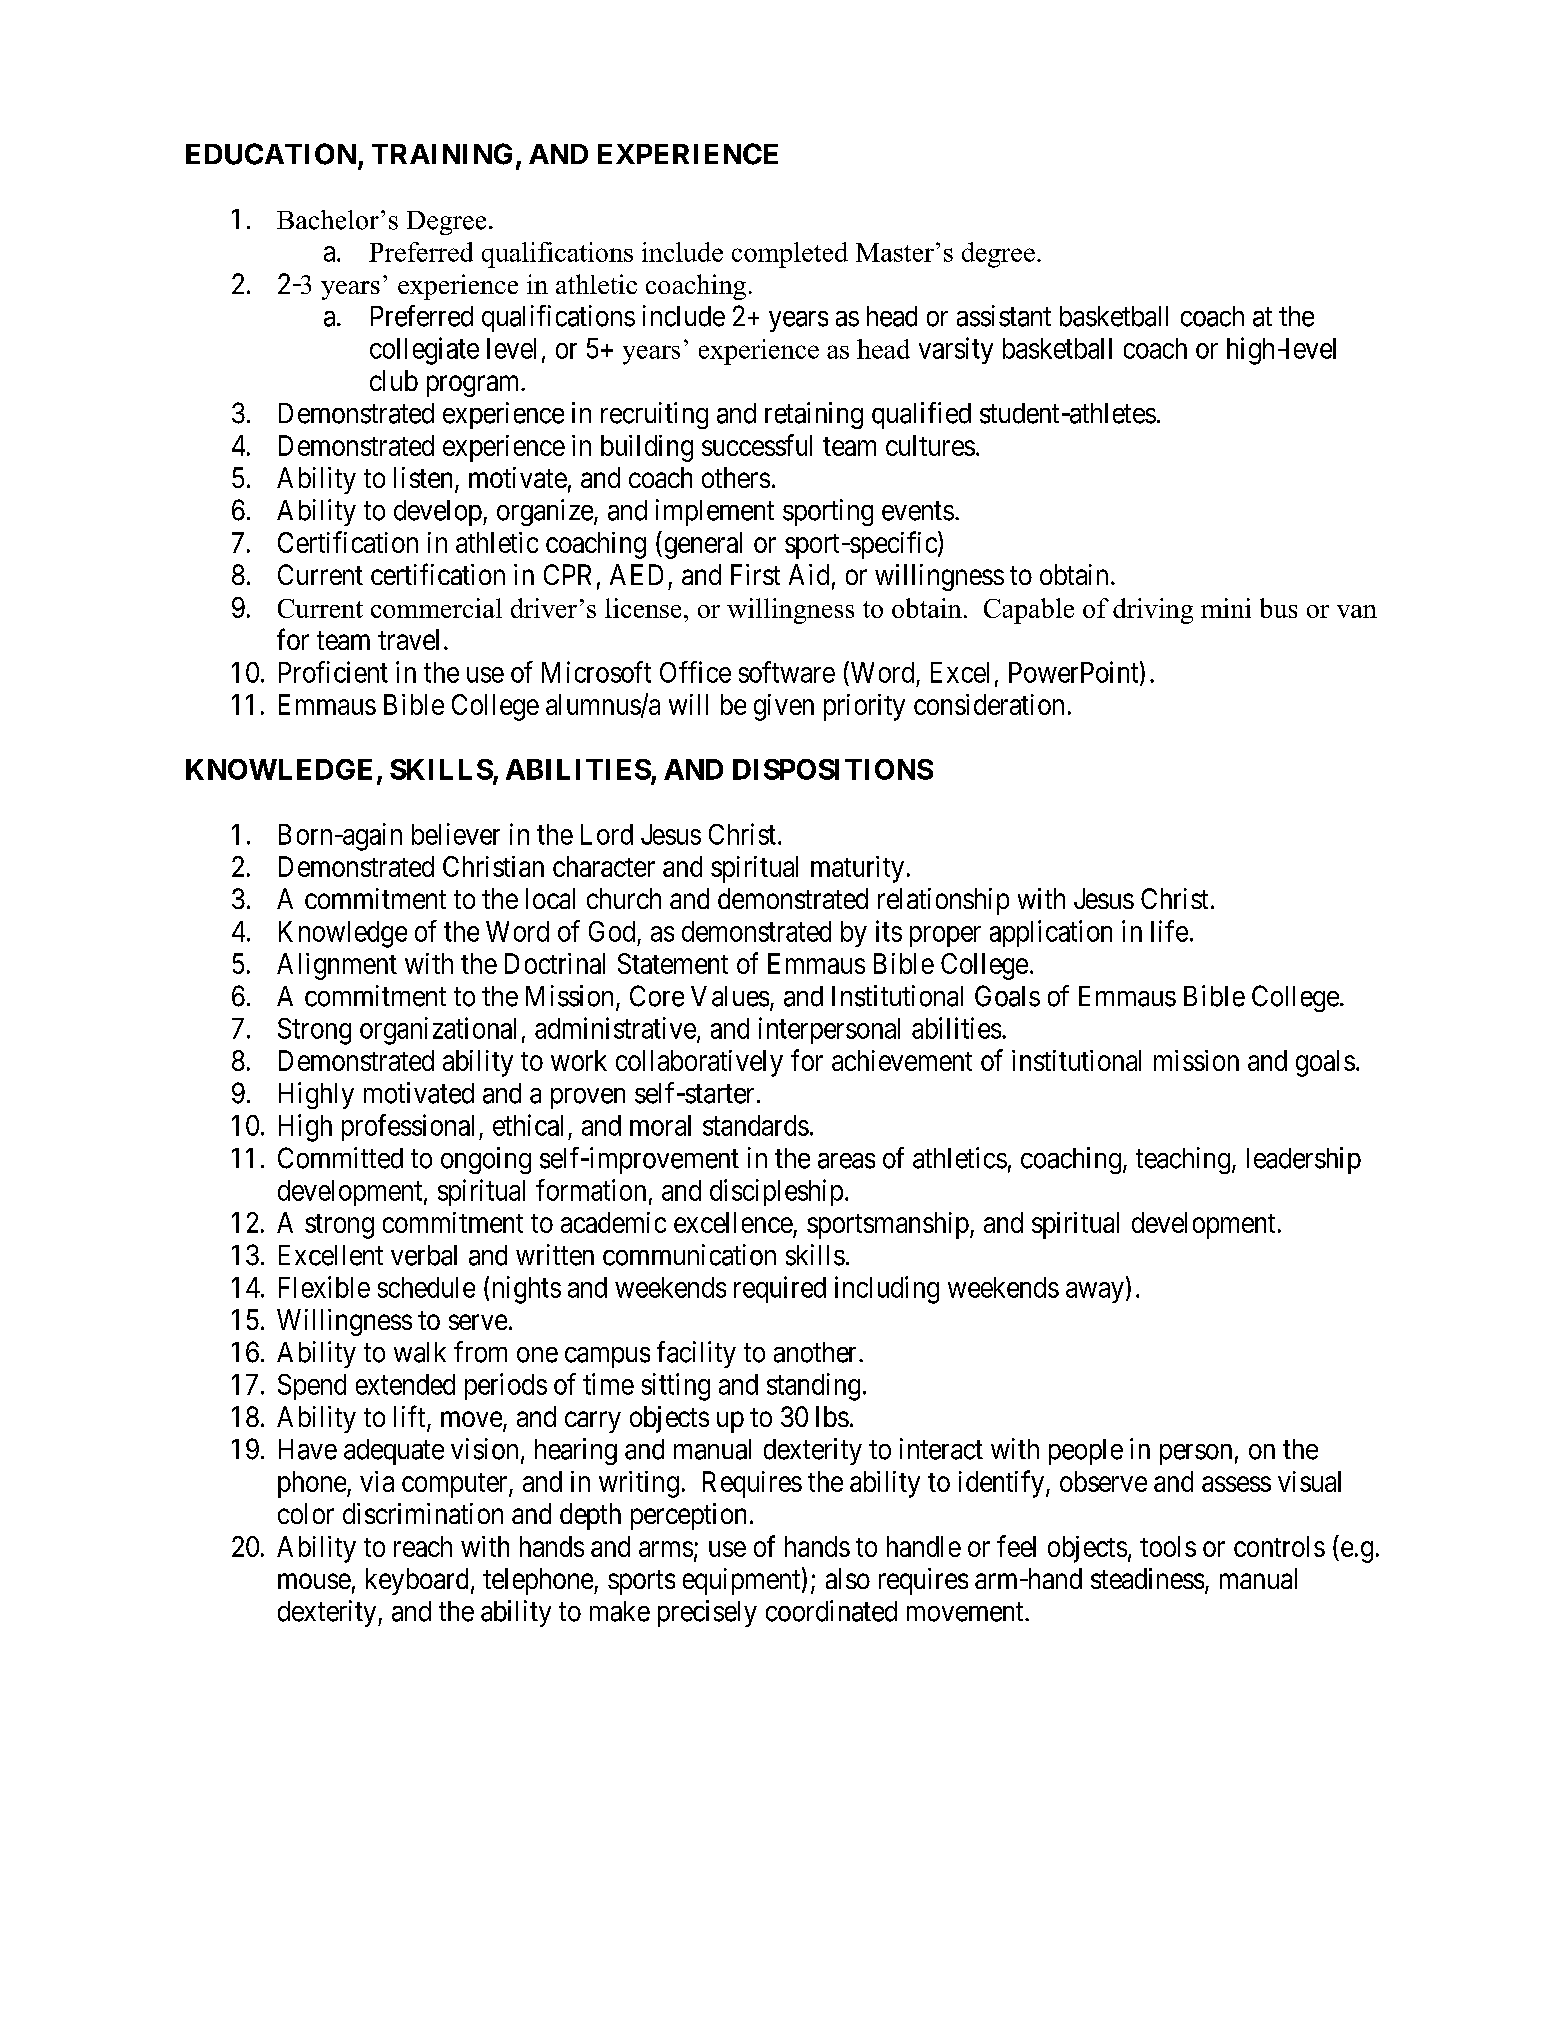  Describe the element at coordinates (790, 255) in the document. I see `completed` at that location.
